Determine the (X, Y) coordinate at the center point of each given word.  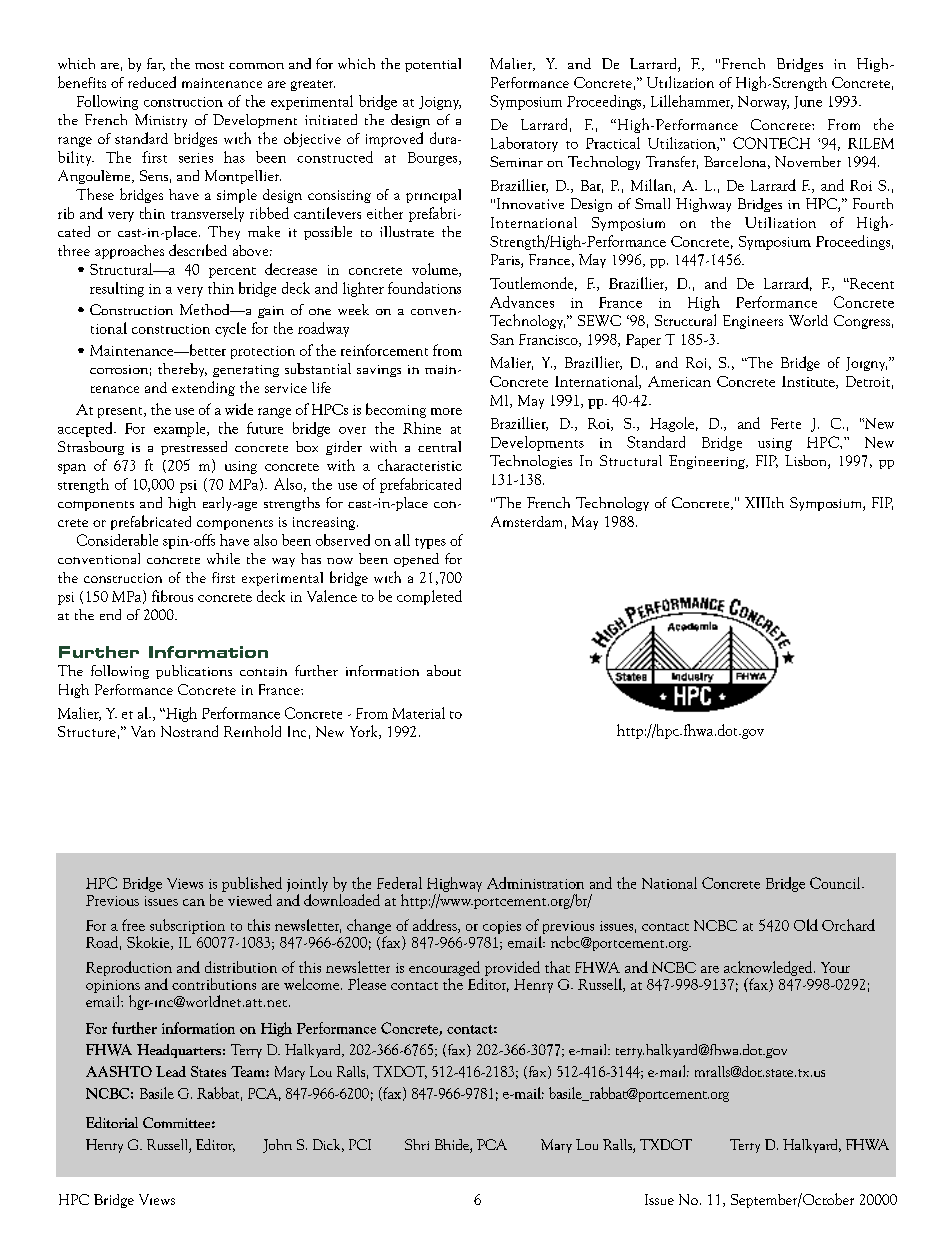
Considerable (117, 540)
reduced (152, 82)
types (430, 543)
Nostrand (189, 731)
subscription (187, 926)
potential (433, 65)
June (808, 102)
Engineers (753, 322)
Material (418, 713)
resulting (117, 289)
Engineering (708, 462)
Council (836, 883)
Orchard (848, 925)
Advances (522, 302)
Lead (171, 1071)
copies (502, 927)
